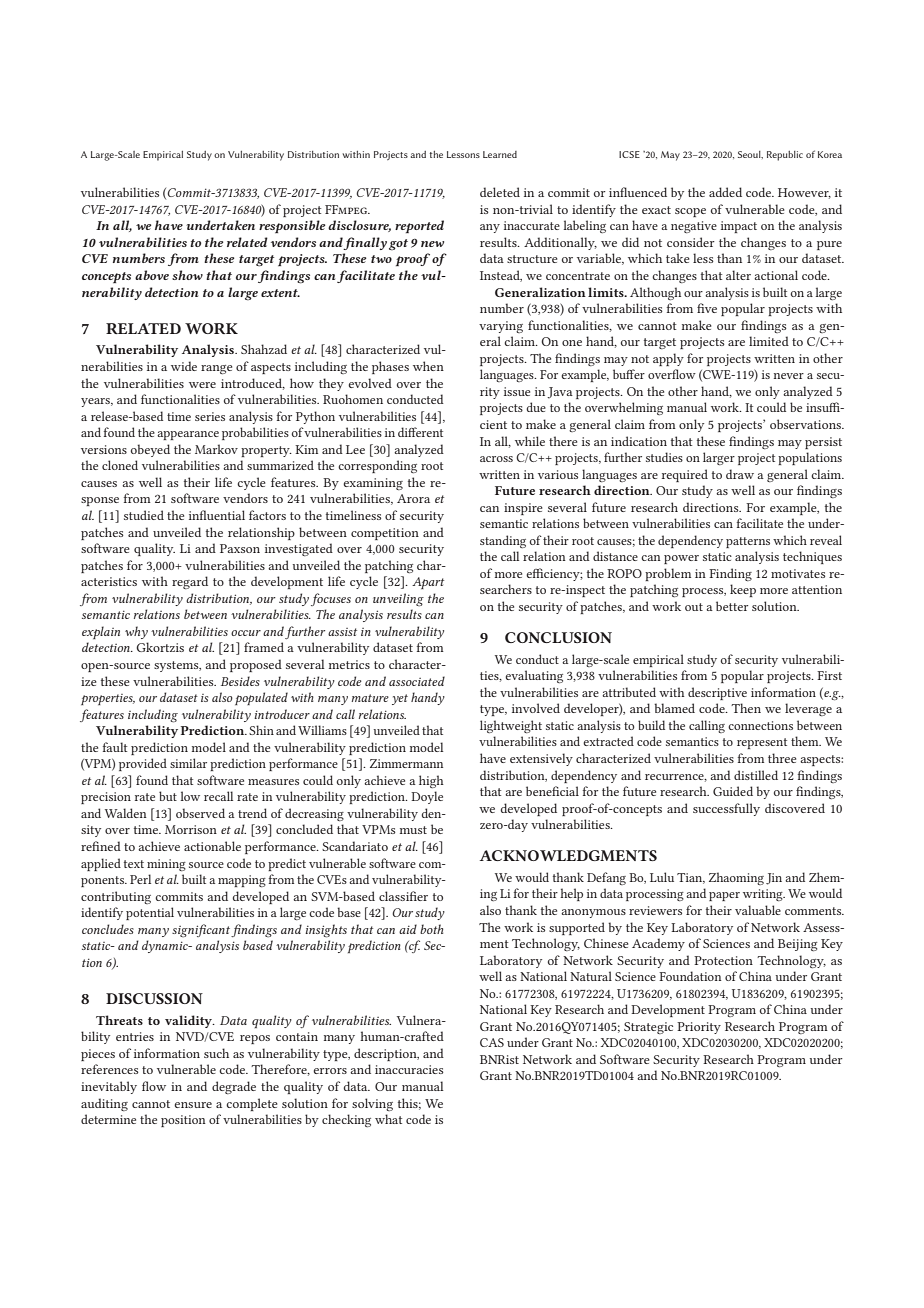  Describe the element at coordinates (193, 1105) in the image. I see `ensure` at that location.
